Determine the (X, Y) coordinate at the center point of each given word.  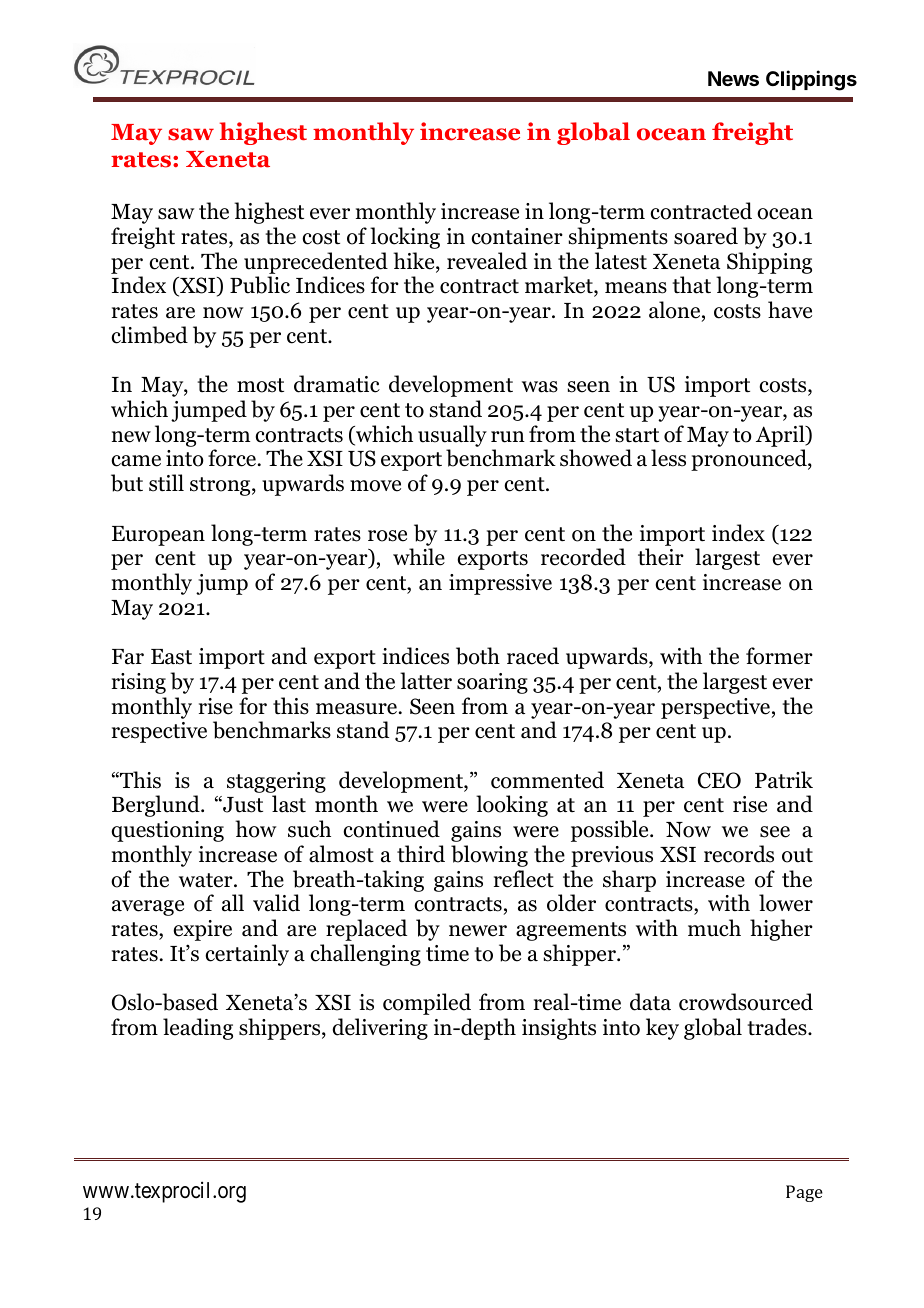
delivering (380, 1029)
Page (804, 1193)
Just (242, 804)
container (517, 236)
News (733, 78)
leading (198, 1029)
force (232, 458)
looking (512, 806)
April (781, 436)
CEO (719, 780)
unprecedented (316, 263)
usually (452, 436)
